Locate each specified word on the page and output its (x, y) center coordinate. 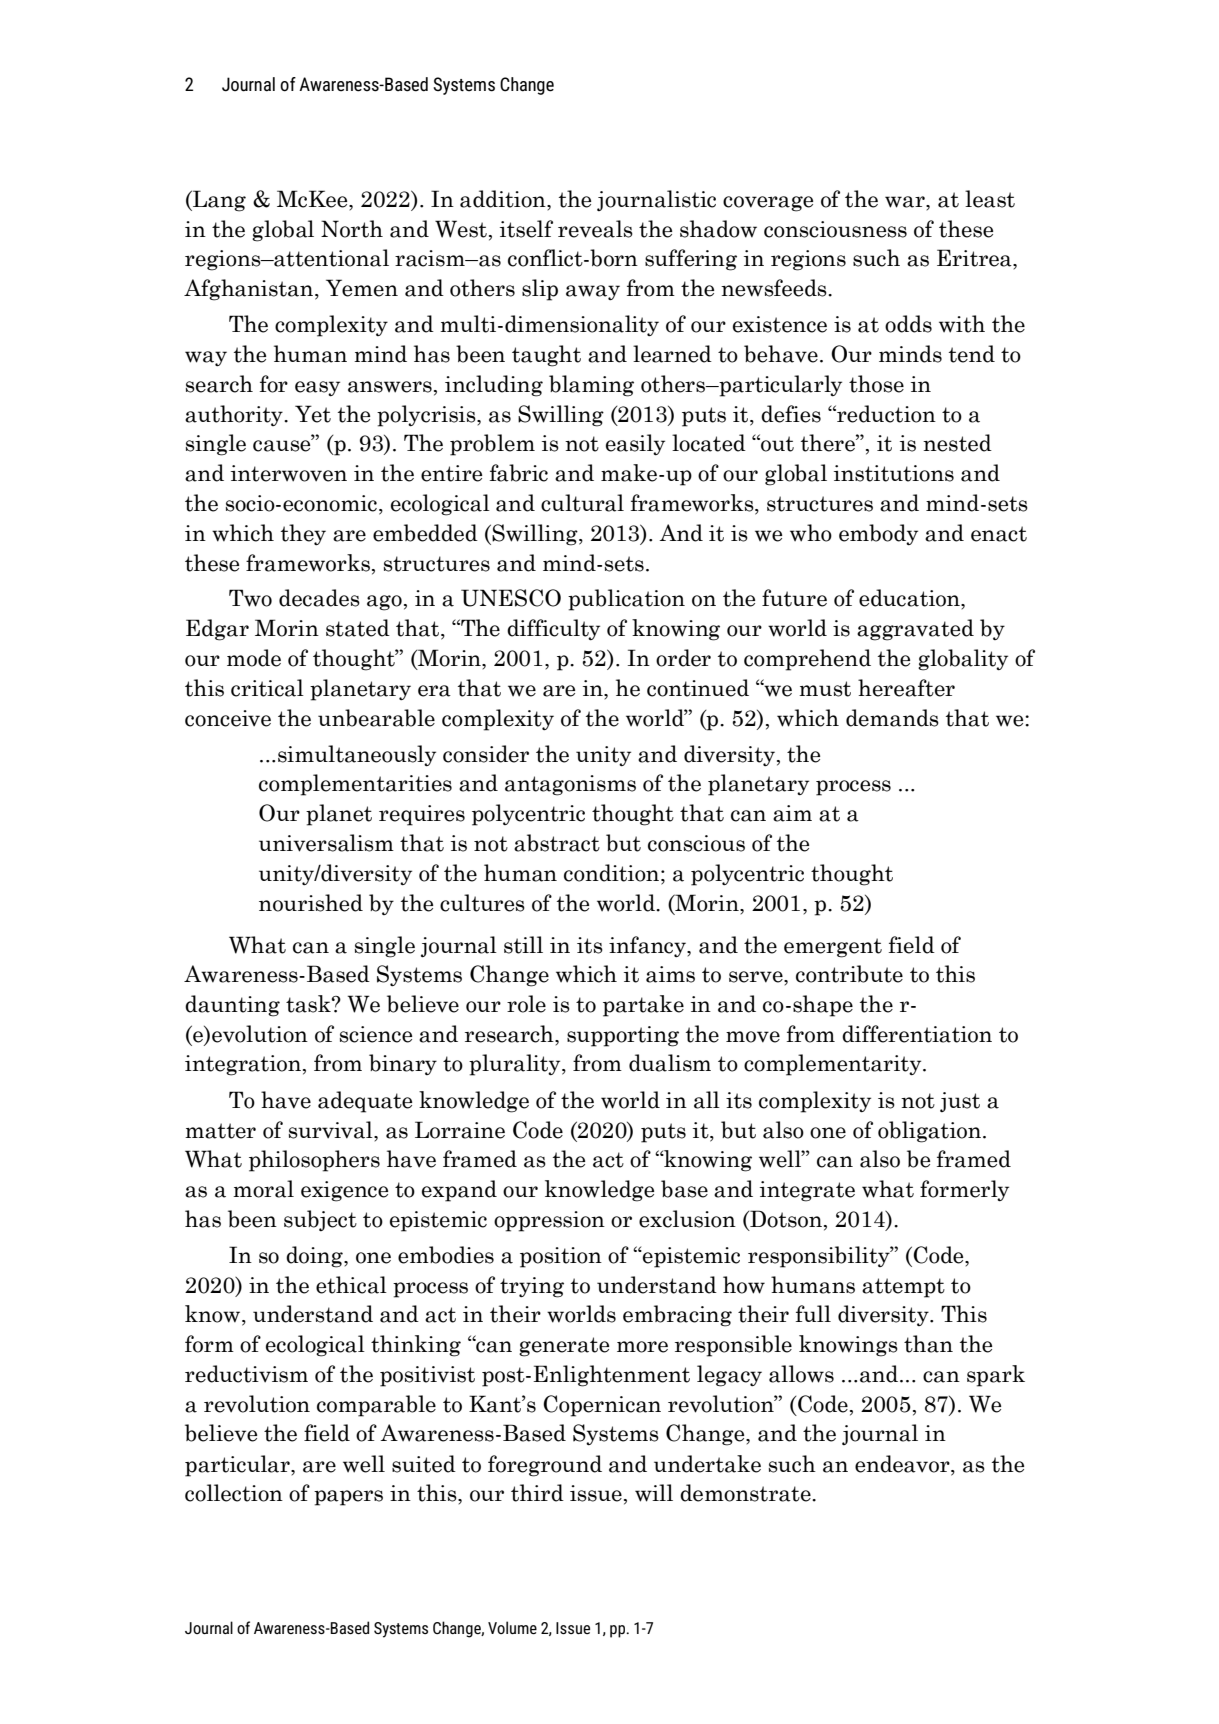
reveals (595, 229)
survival (332, 1130)
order (683, 658)
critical (267, 688)
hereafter (906, 688)
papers (348, 1498)
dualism (670, 1063)
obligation (931, 1132)
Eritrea (975, 258)
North (352, 229)
